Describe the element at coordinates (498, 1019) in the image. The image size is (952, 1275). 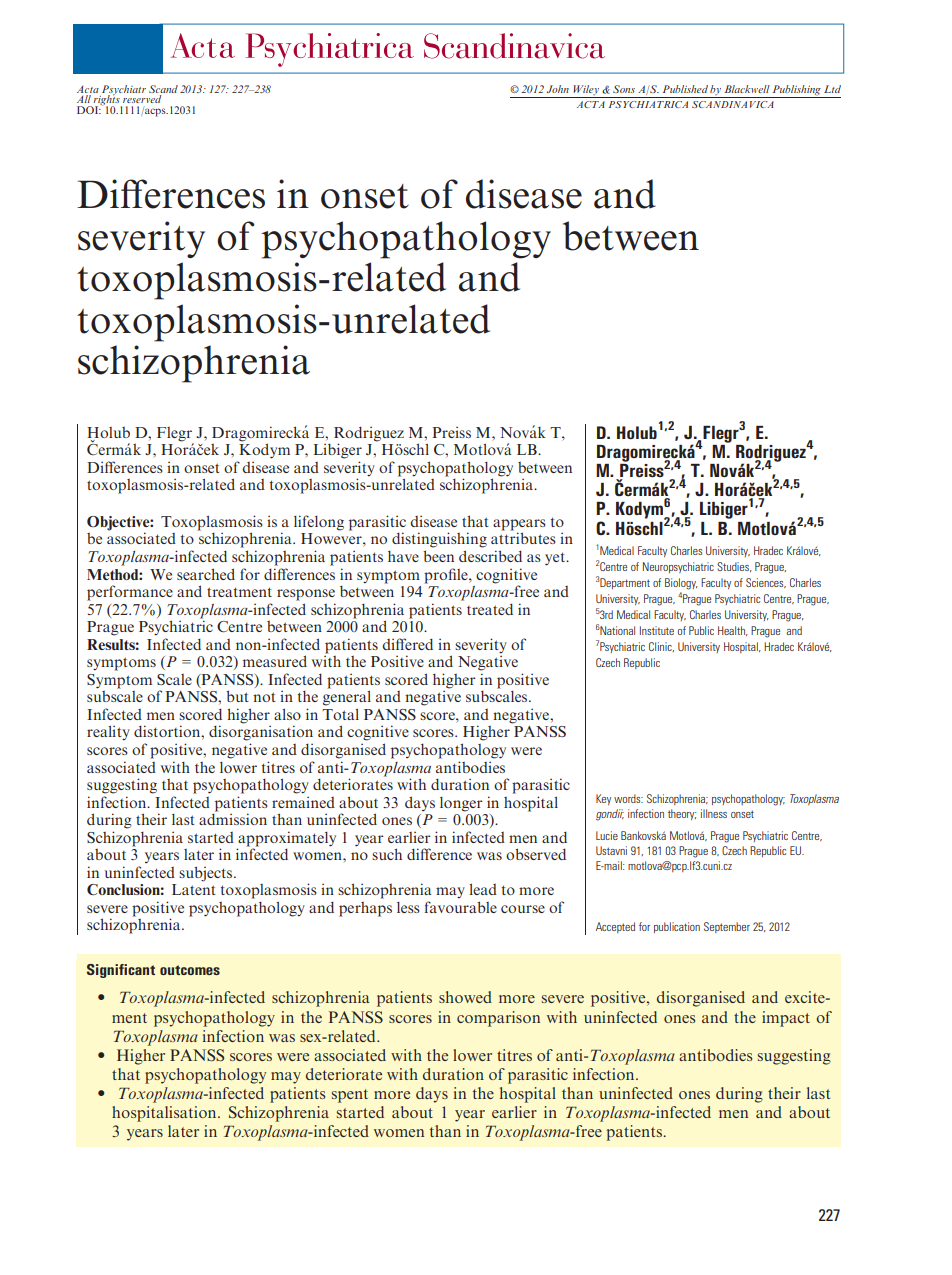
I see `comparison` at that location.
